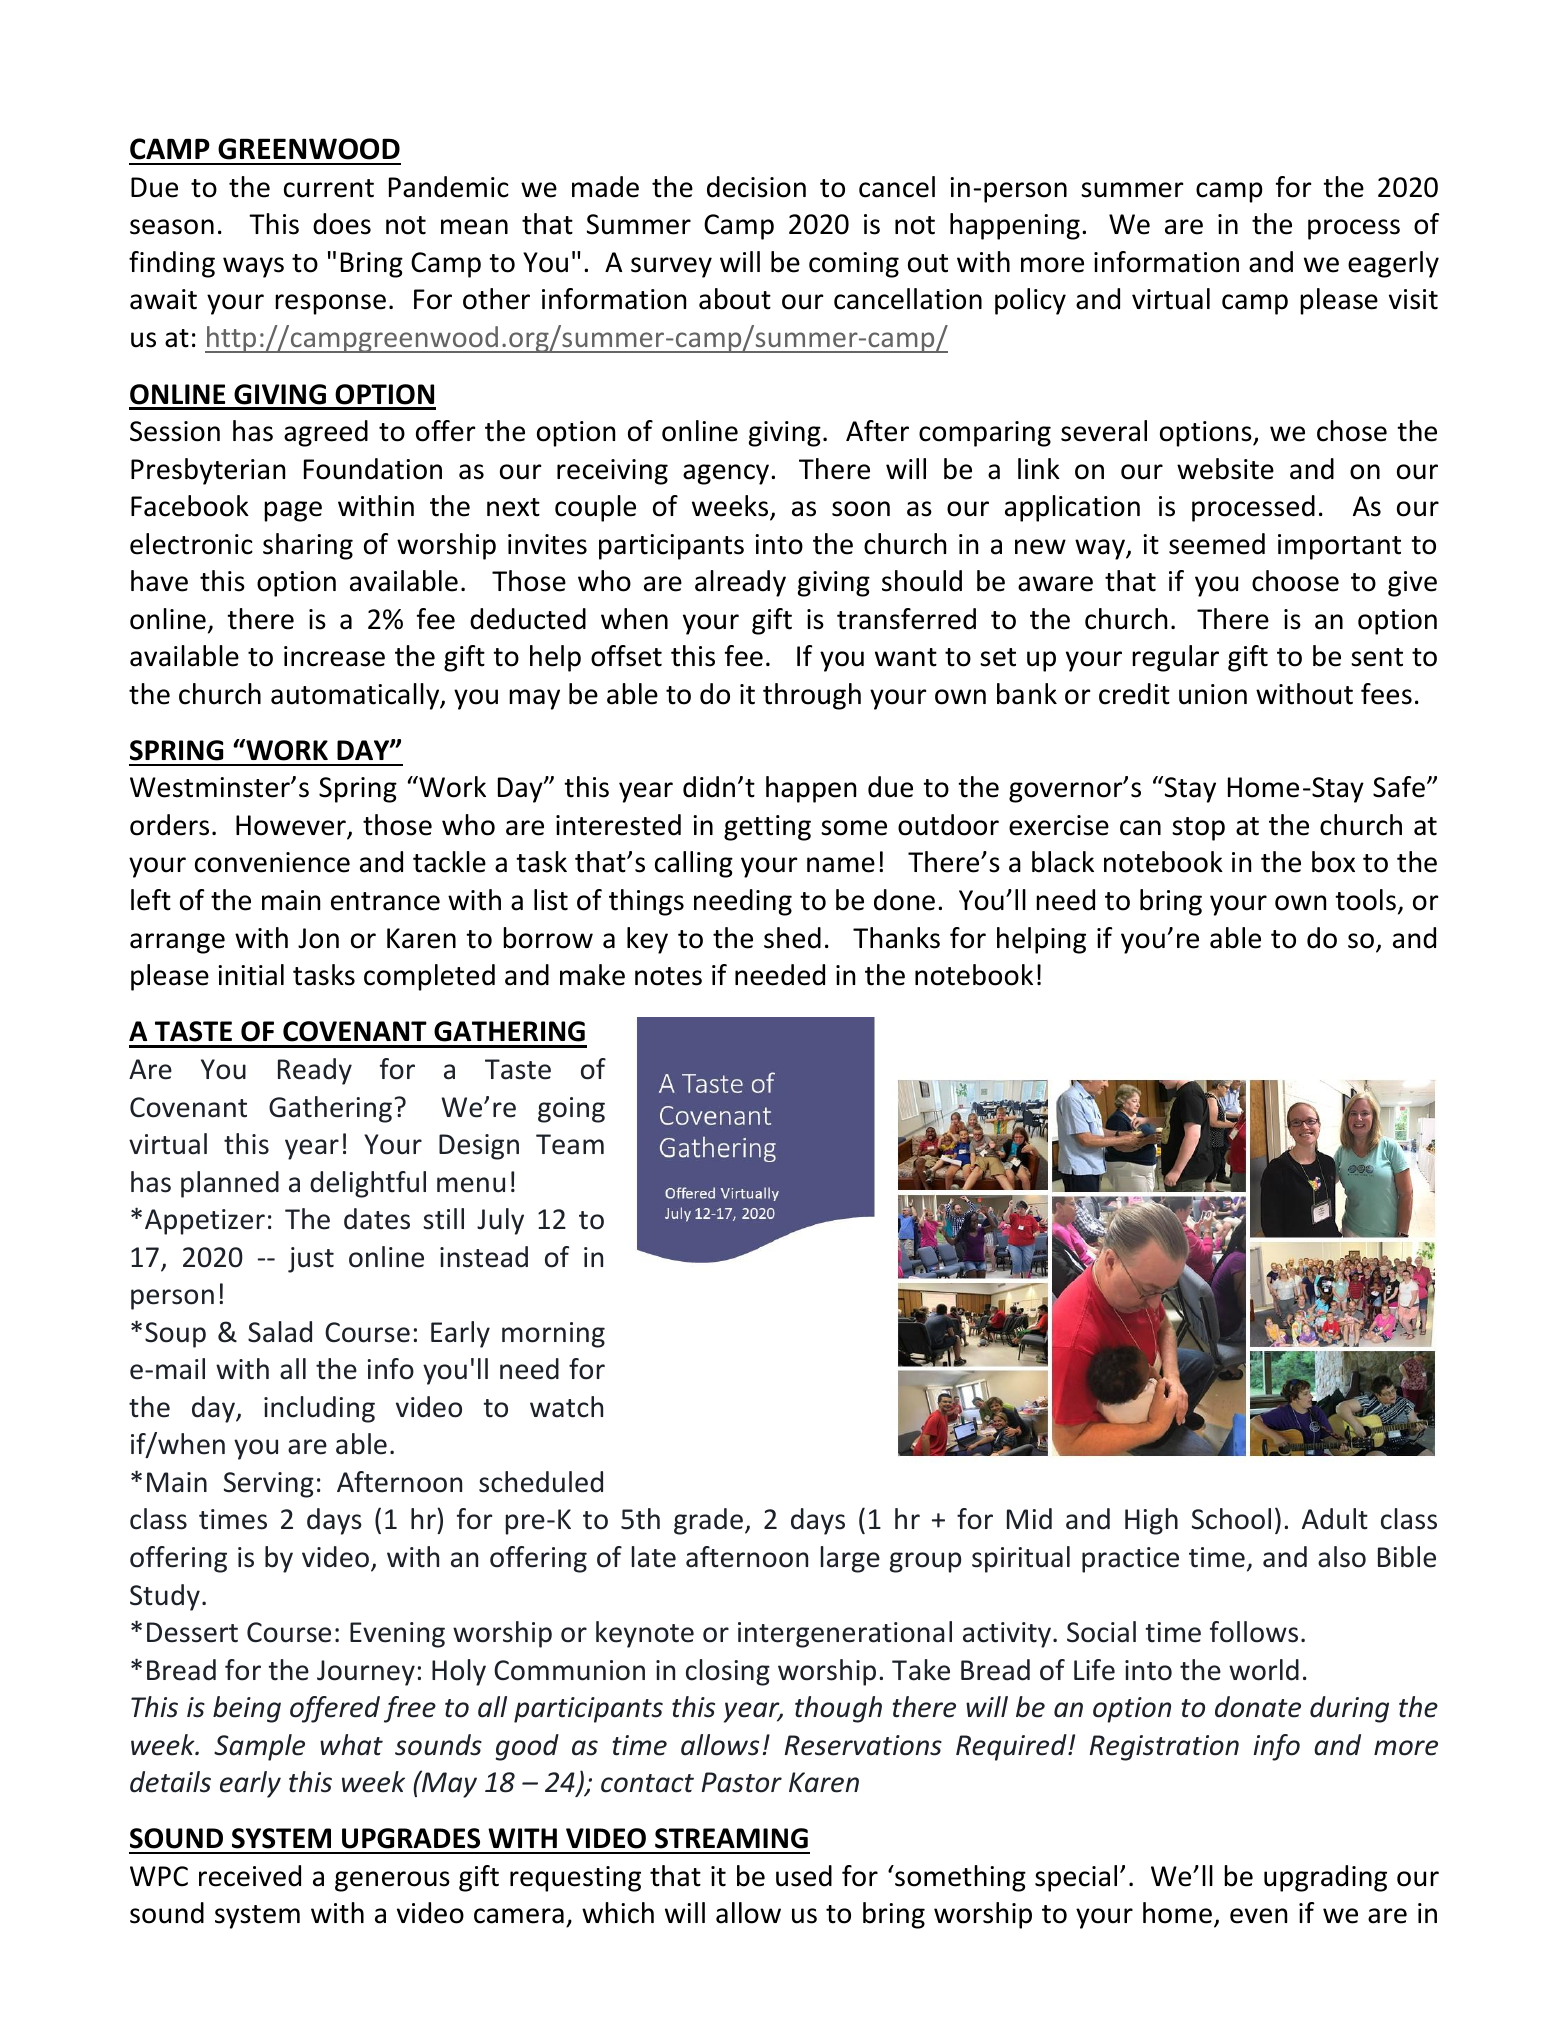 The height and width of the page is (2029, 1568). What do you see at coordinates (342, 224) in the page?
I see `does` at bounding box center [342, 224].
